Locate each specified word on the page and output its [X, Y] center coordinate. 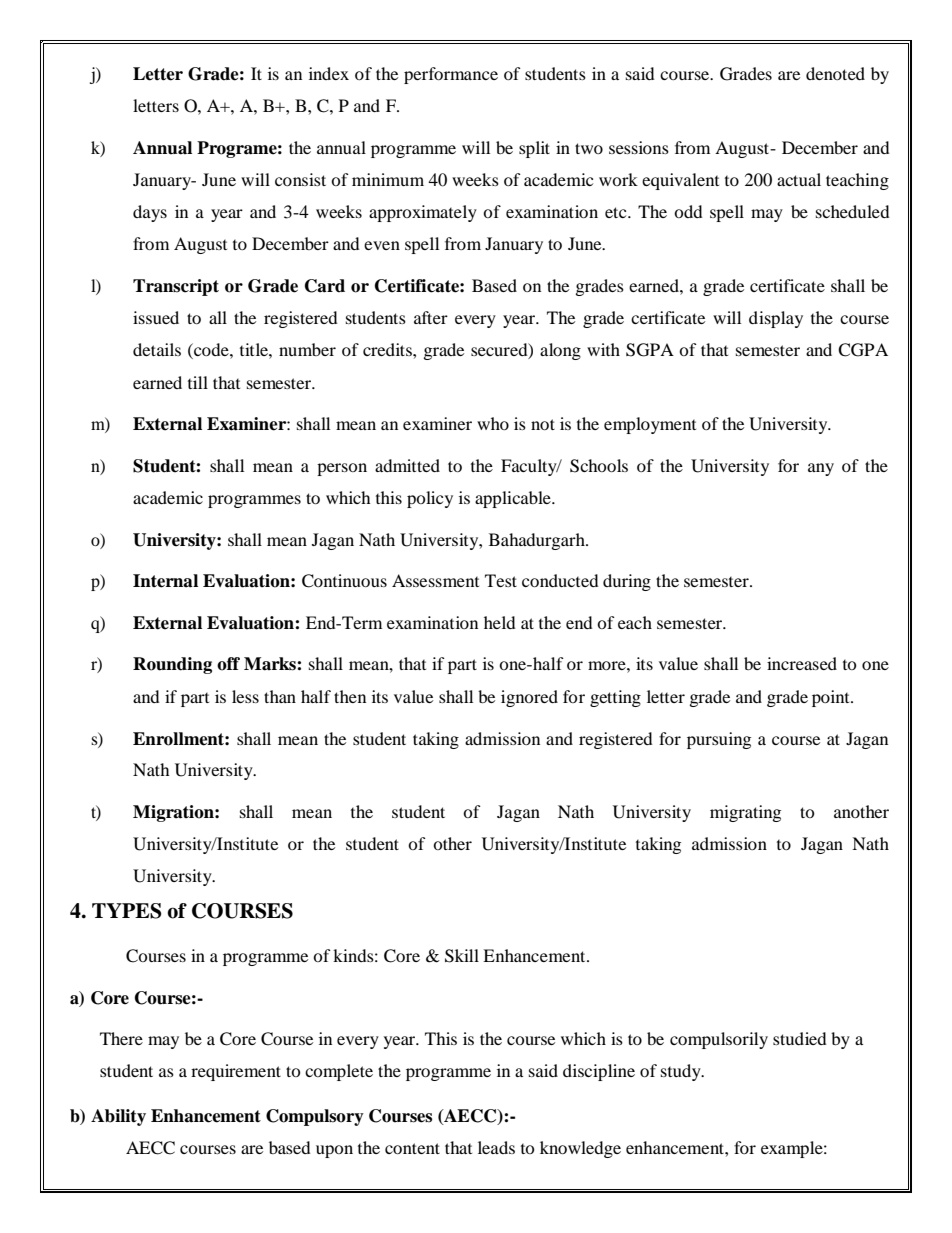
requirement [236, 1072]
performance [451, 75]
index [329, 73]
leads [496, 1147]
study [682, 1072]
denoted [835, 73]
